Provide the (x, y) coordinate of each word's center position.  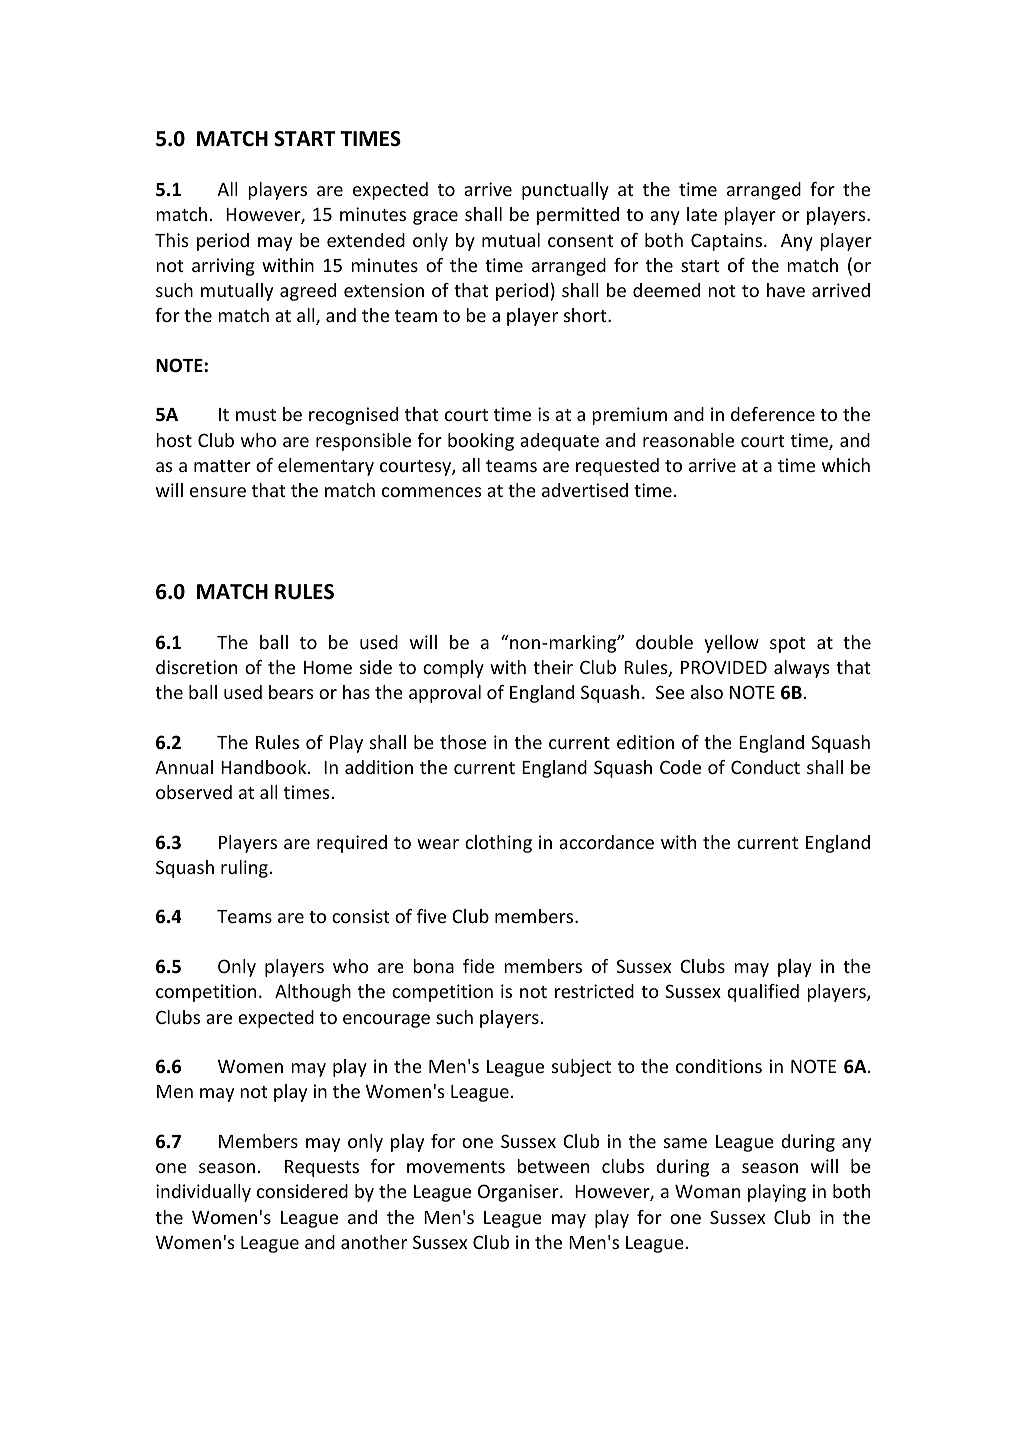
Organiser (519, 1193)
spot (787, 645)
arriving (223, 267)
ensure (218, 492)
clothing (498, 844)
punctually (565, 191)
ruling (244, 869)
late (702, 214)
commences (431, 492)
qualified (763, 993)
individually (203, 1193)
